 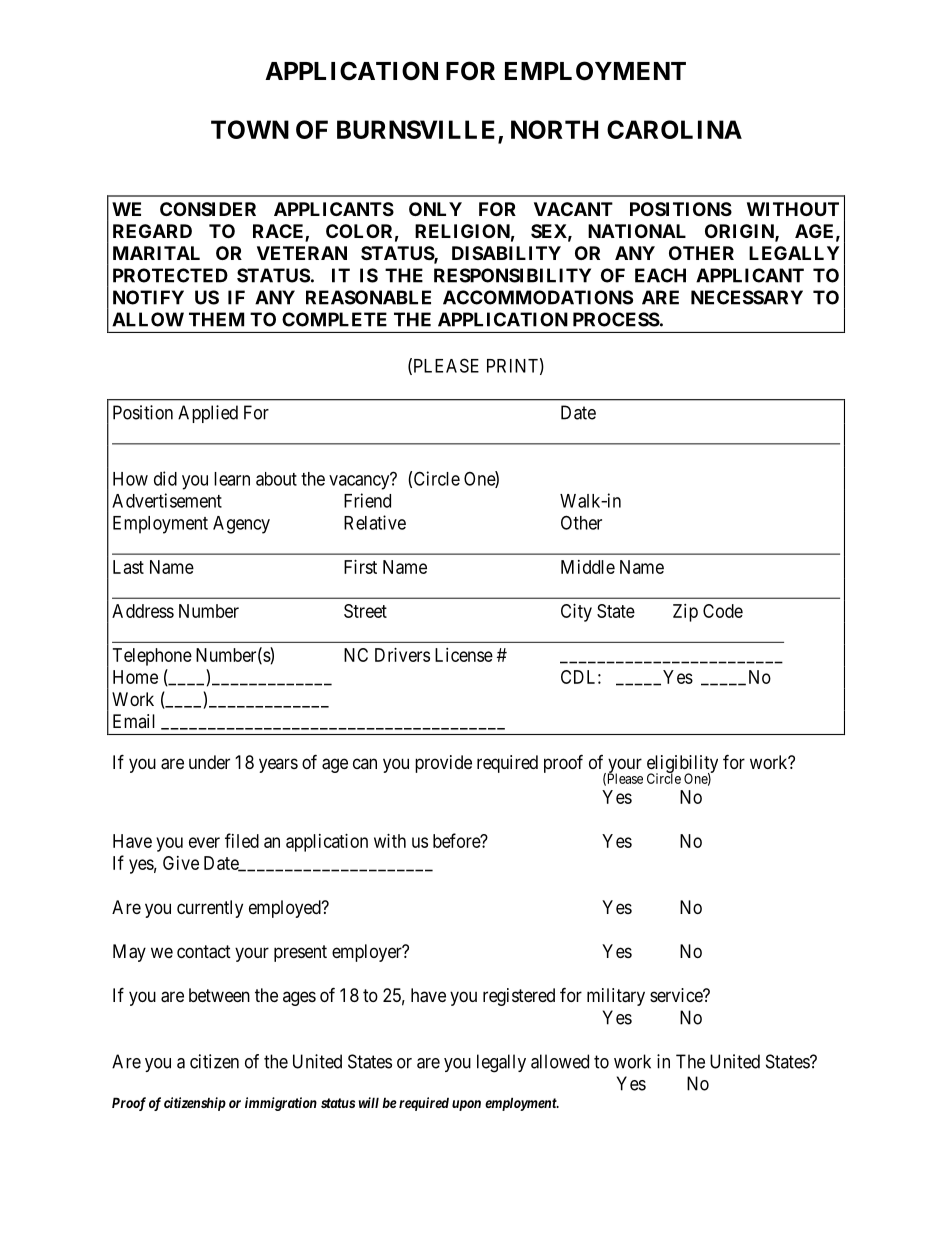 What do you see at coordinates (250, 129) in the image?
I see `TOWN` at bounding box center [250, 129].
